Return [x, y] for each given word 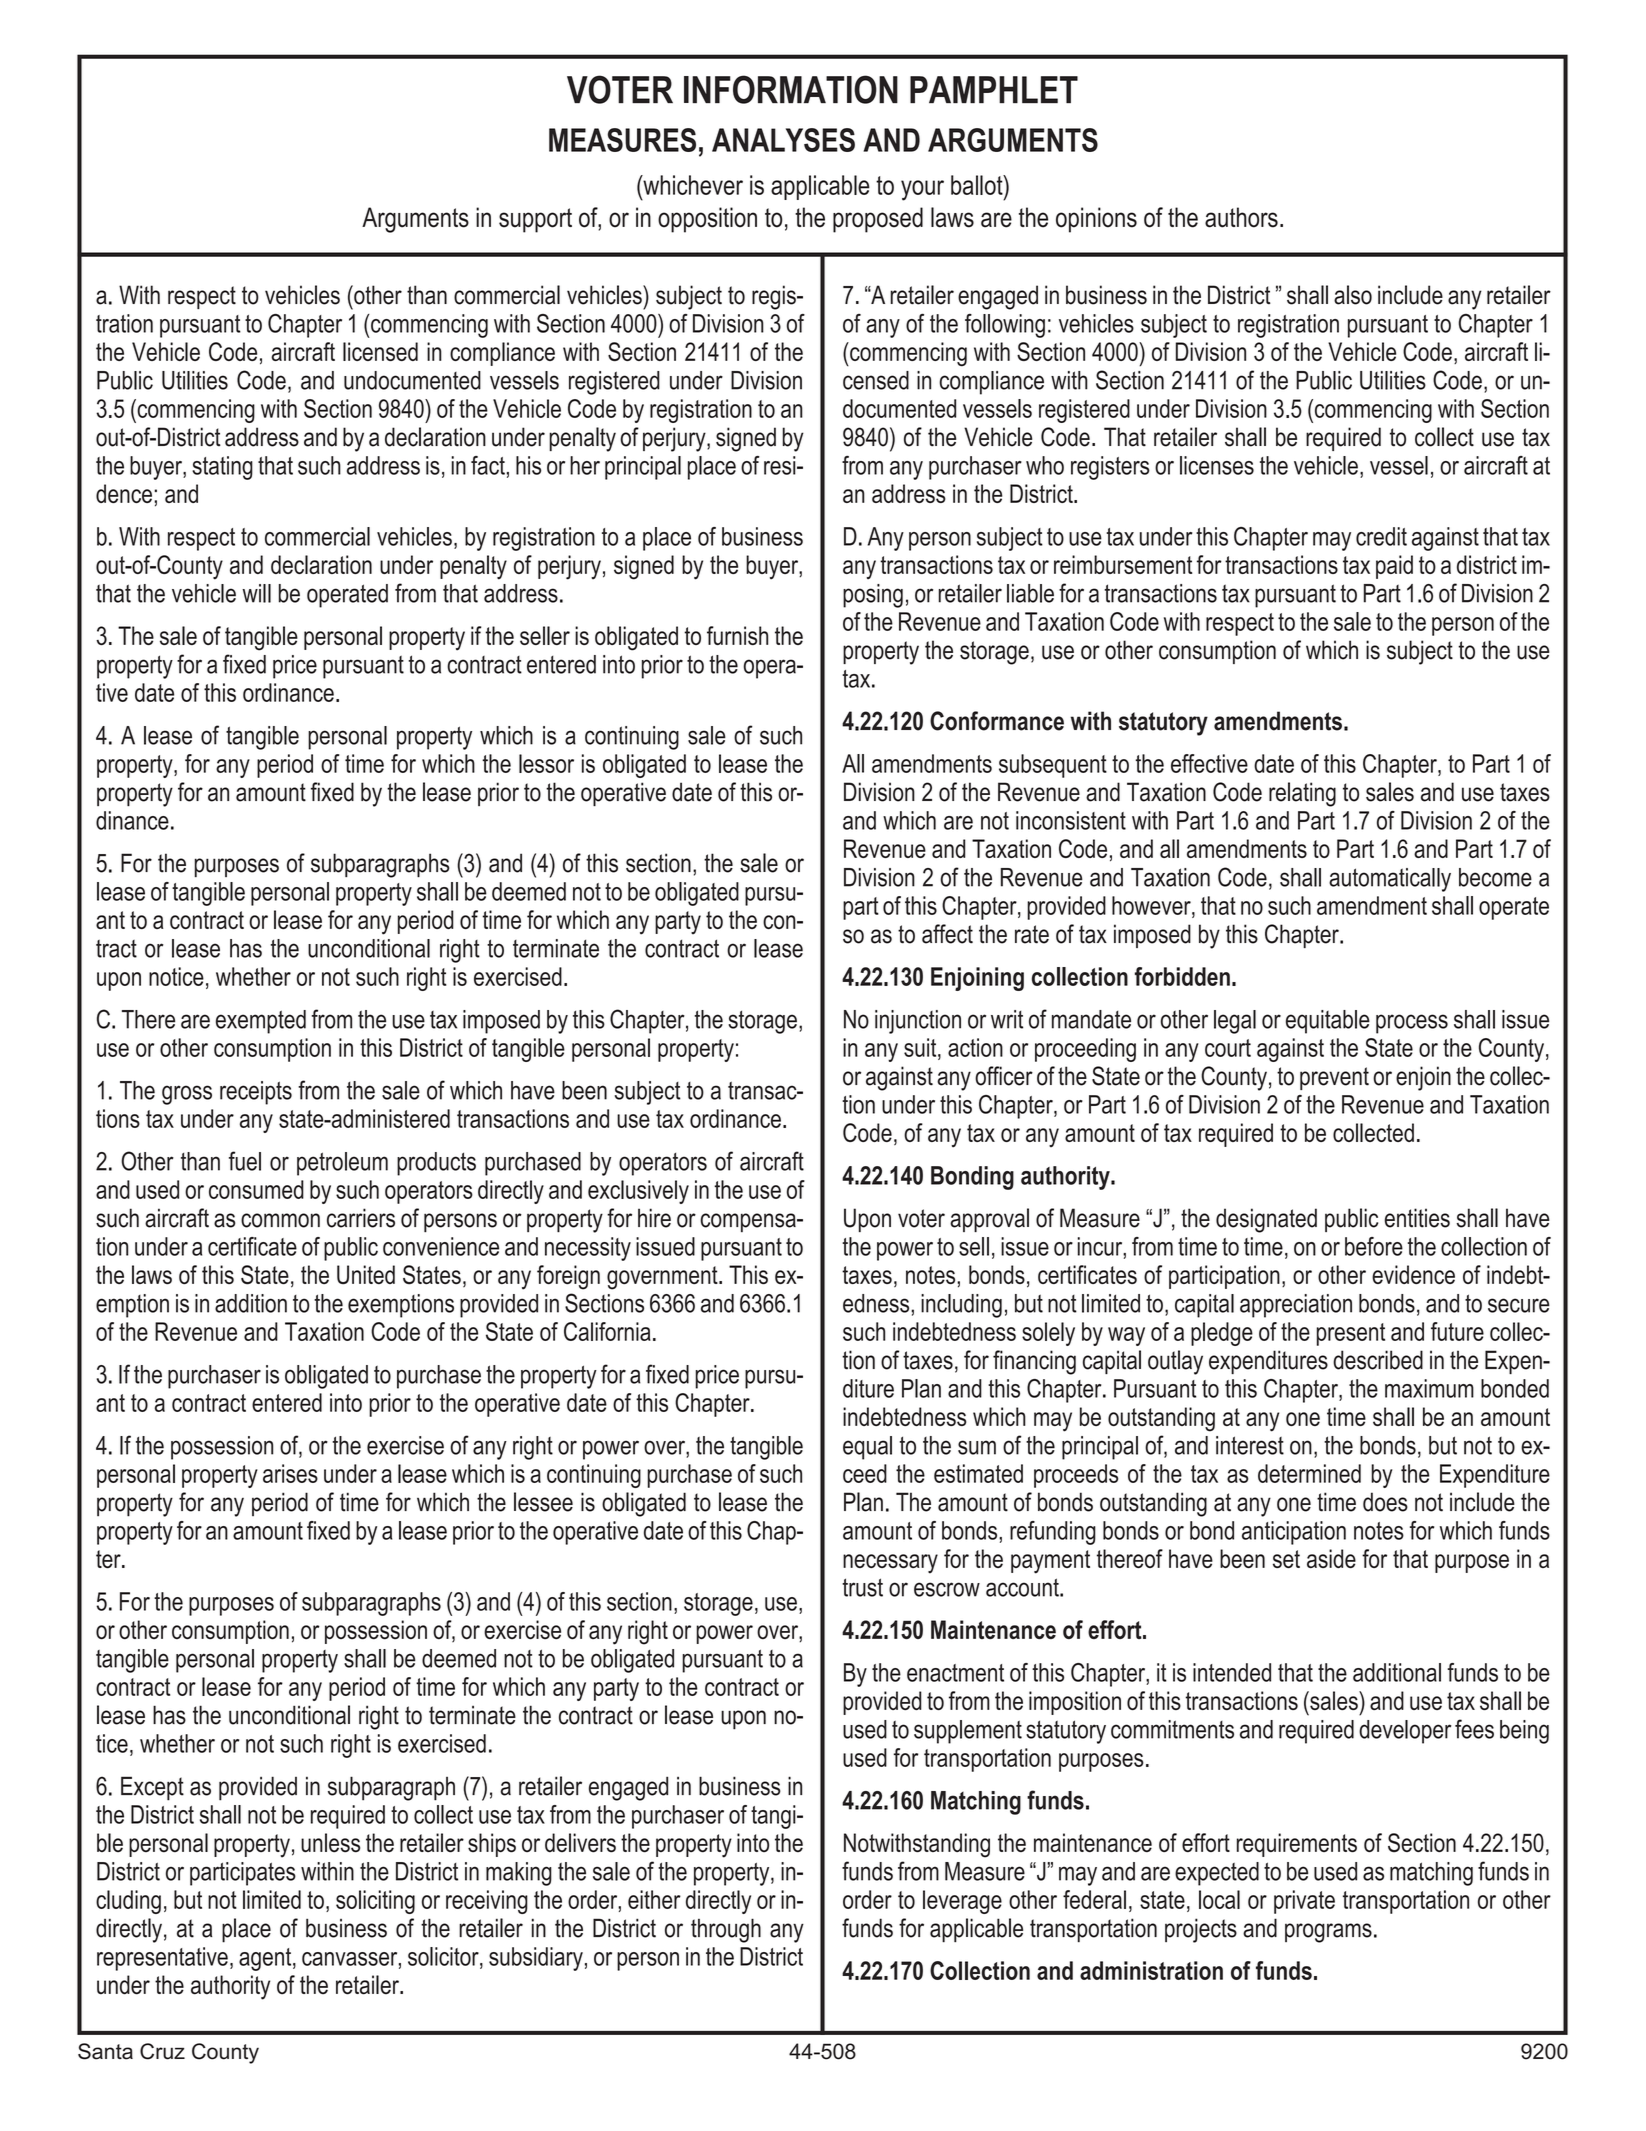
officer [1004, 1076]
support [535, 220]
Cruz [162, 2051]
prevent [1334, 1078]
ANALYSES [783, 140]
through [726, 1930]
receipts [256, 1093]
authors [1241, 217]
